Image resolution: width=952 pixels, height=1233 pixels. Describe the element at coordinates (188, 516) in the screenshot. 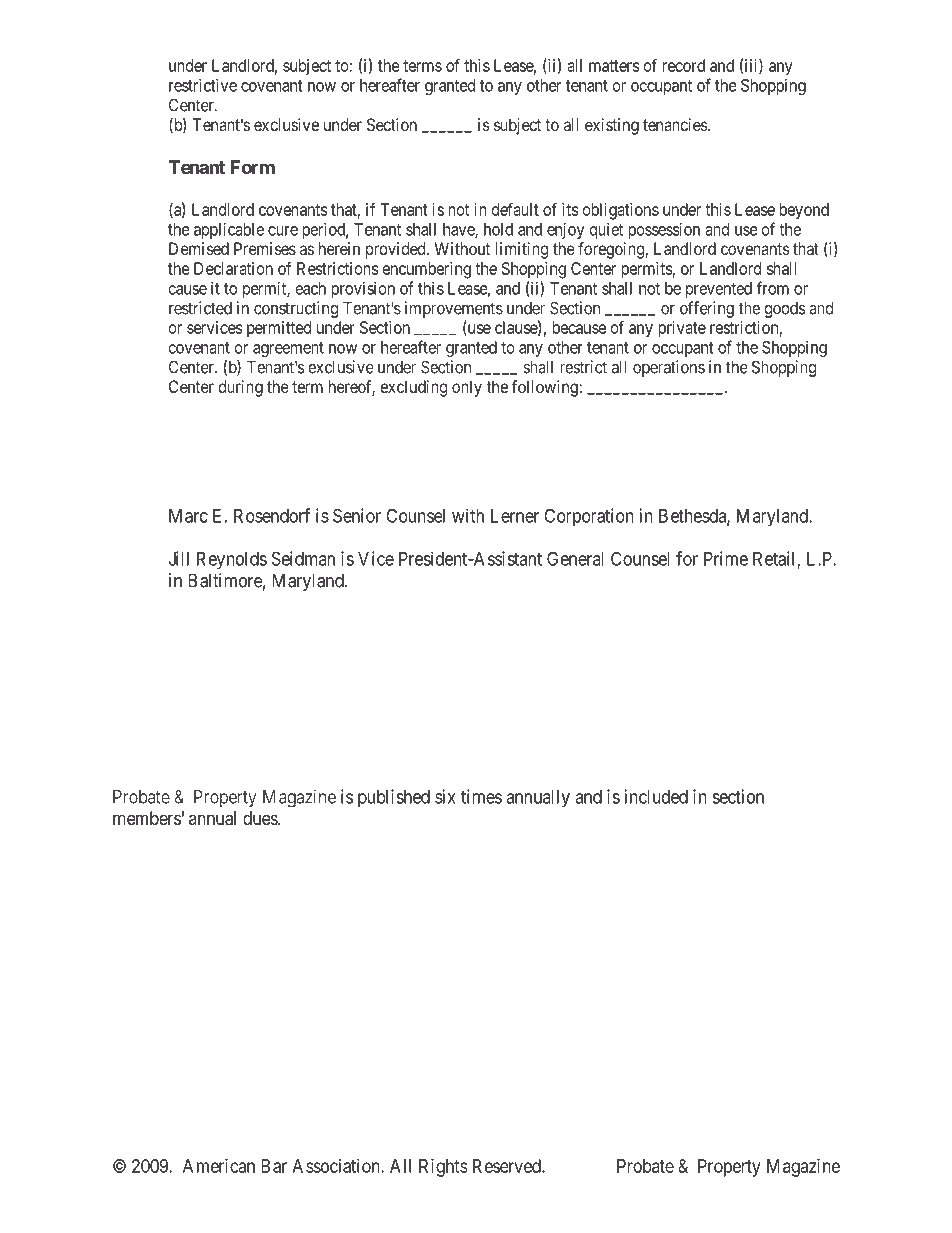

I see `Marc` at that location.
